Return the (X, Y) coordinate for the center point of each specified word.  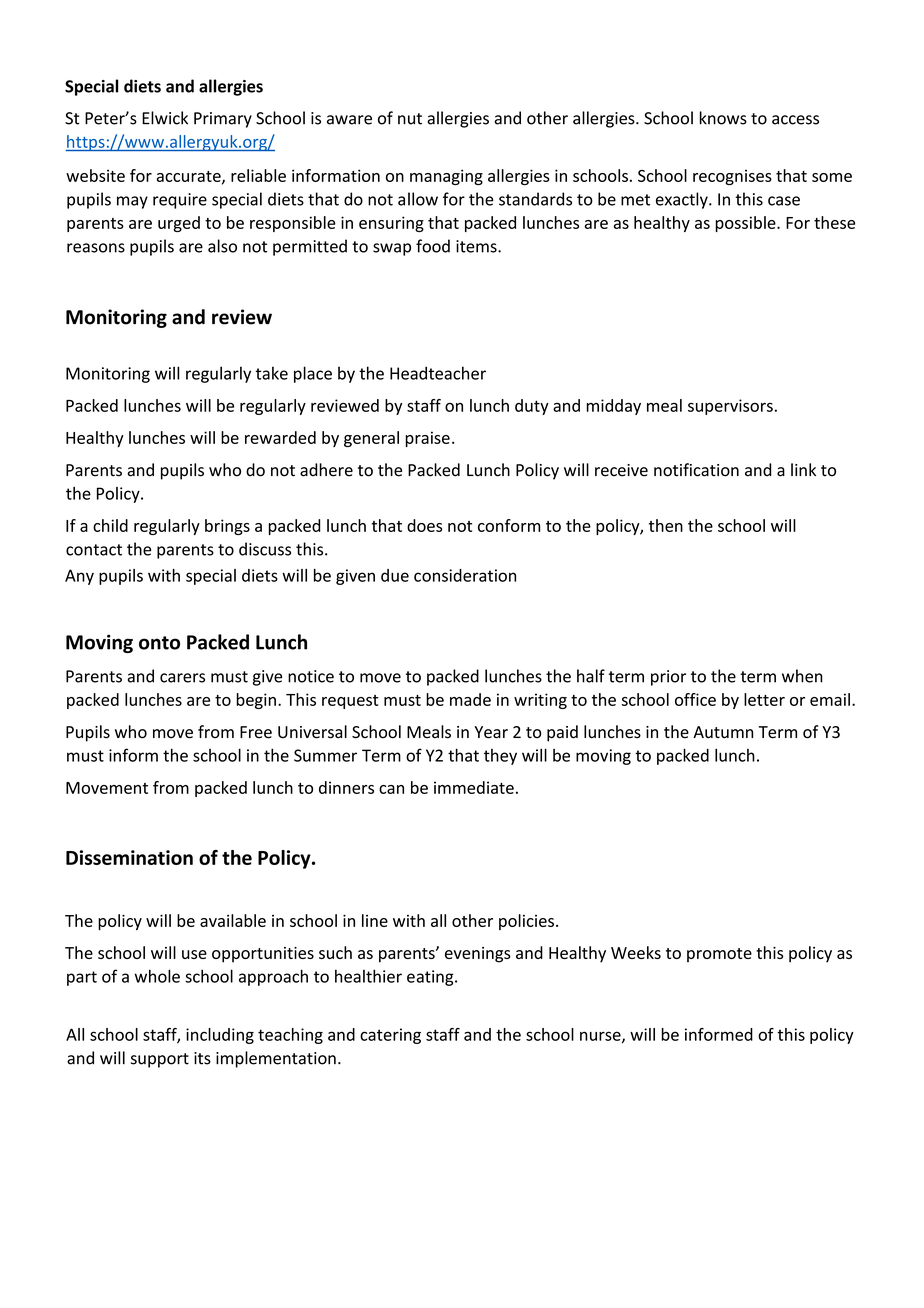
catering (390, 1036)
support (160, 1060)
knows (723, 118)
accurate (190, 177)
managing (446, 177)
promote (719, 955)
